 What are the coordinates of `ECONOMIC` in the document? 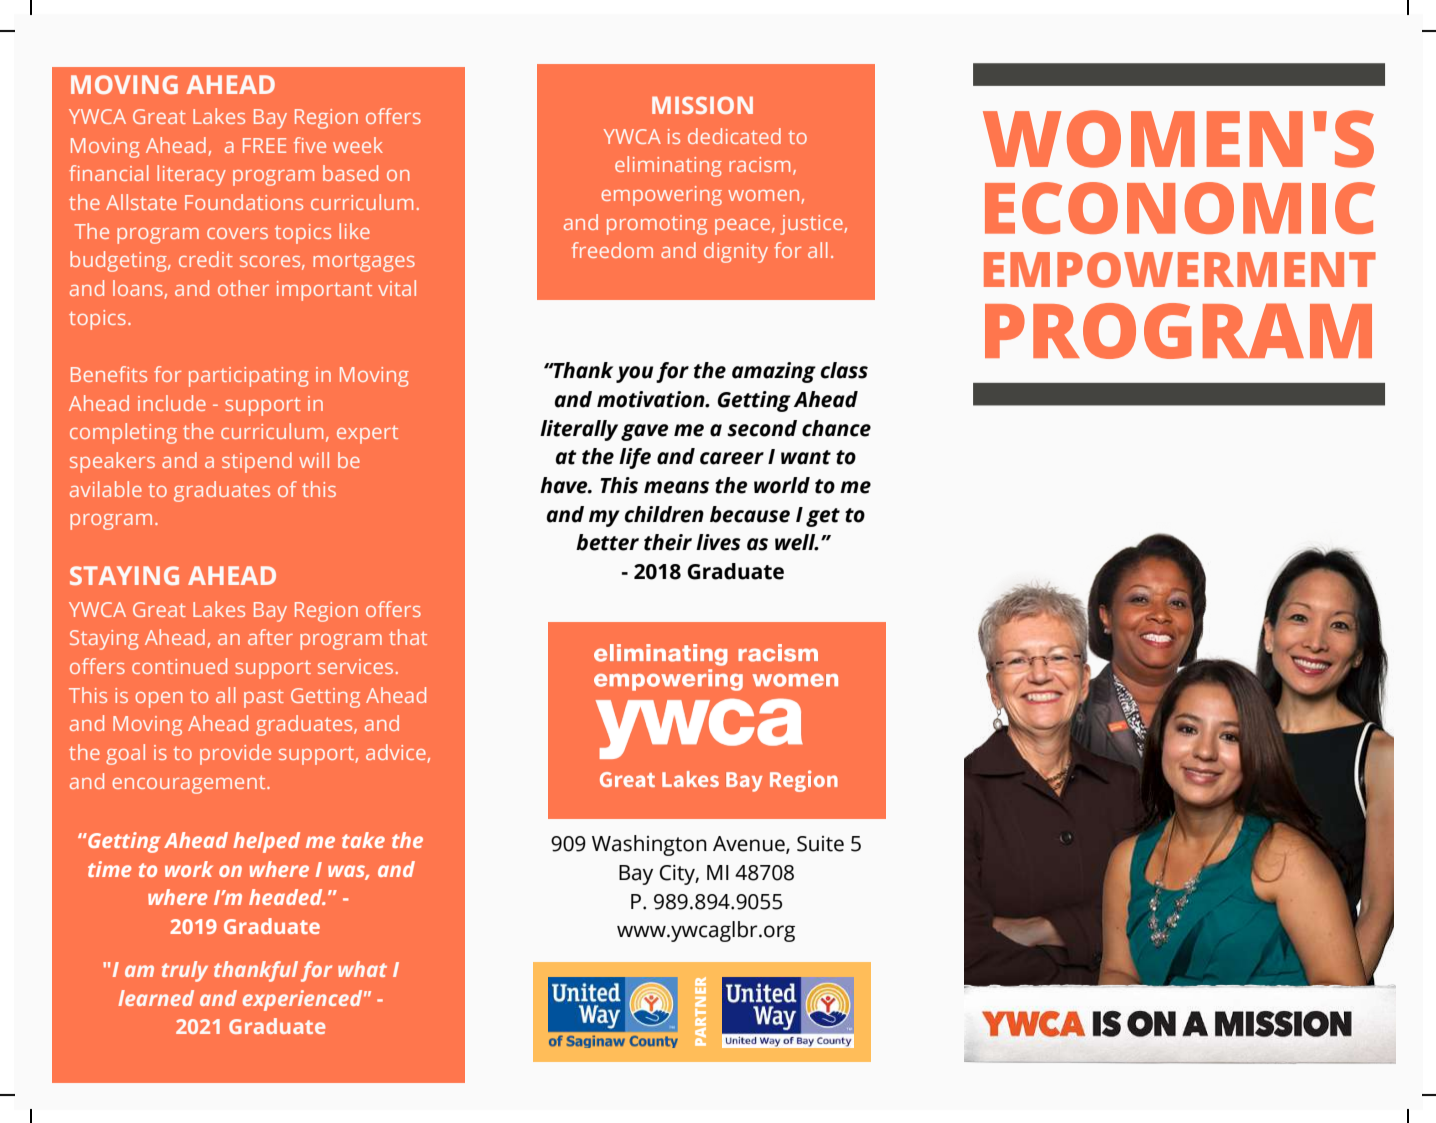 It's located at (1180, 208).
